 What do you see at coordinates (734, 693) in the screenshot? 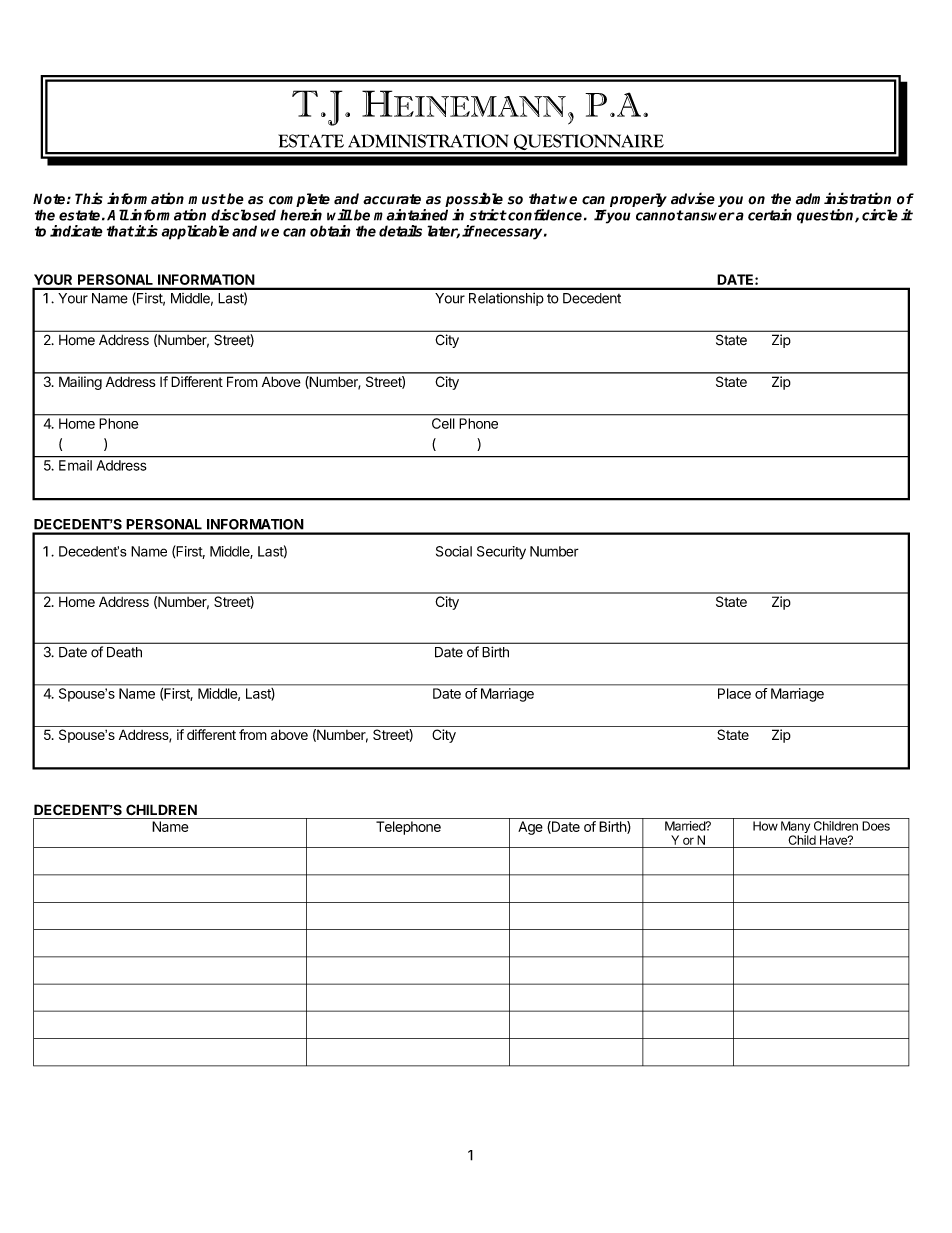
I see `Place` at bounding box center [734, 693].
